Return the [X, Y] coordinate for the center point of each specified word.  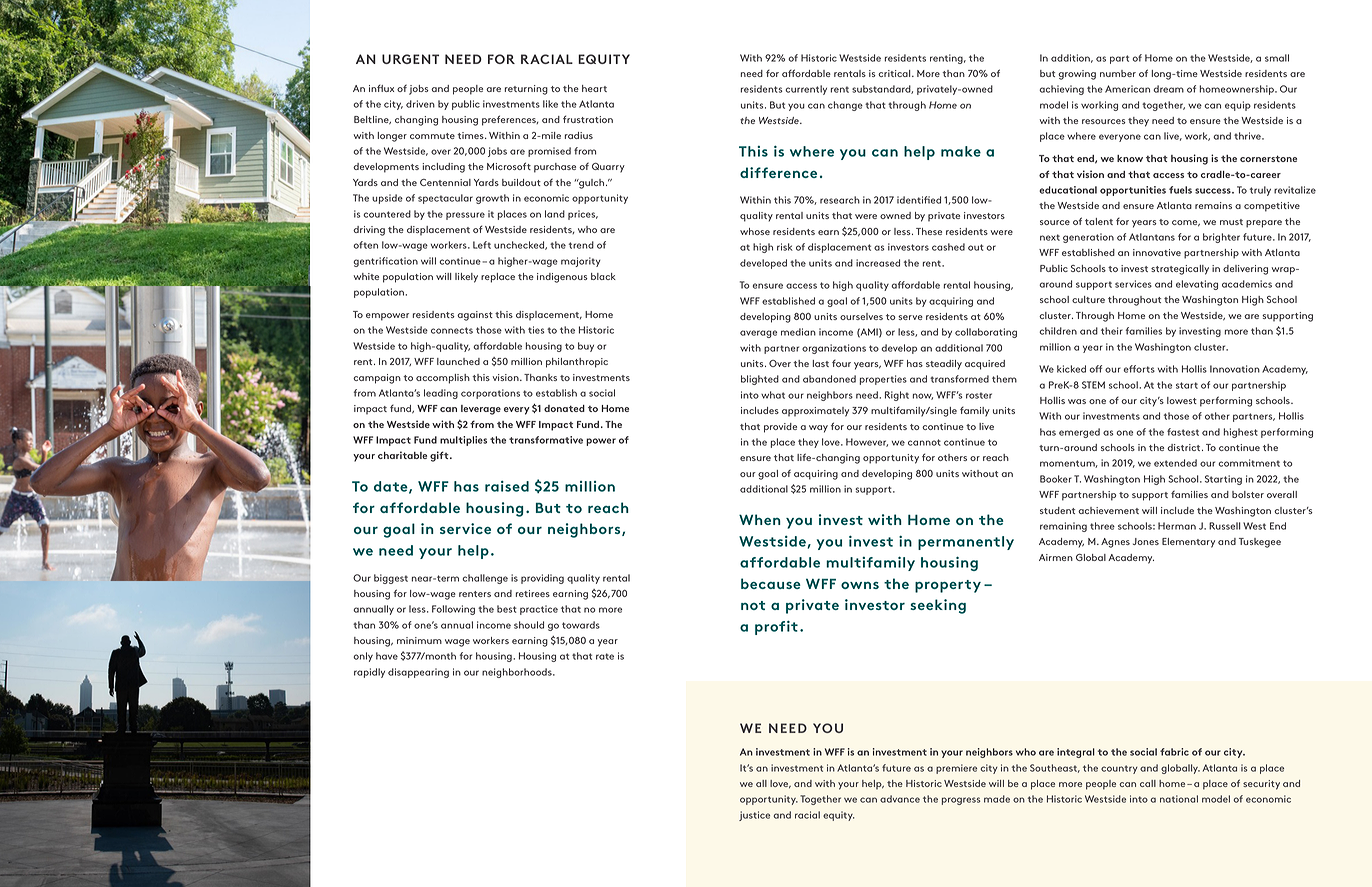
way [818, 429]
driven [420, 104]
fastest [1183, 432]
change [845, 106]
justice [754, 816]
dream [1168, 89]
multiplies [463, 441]
